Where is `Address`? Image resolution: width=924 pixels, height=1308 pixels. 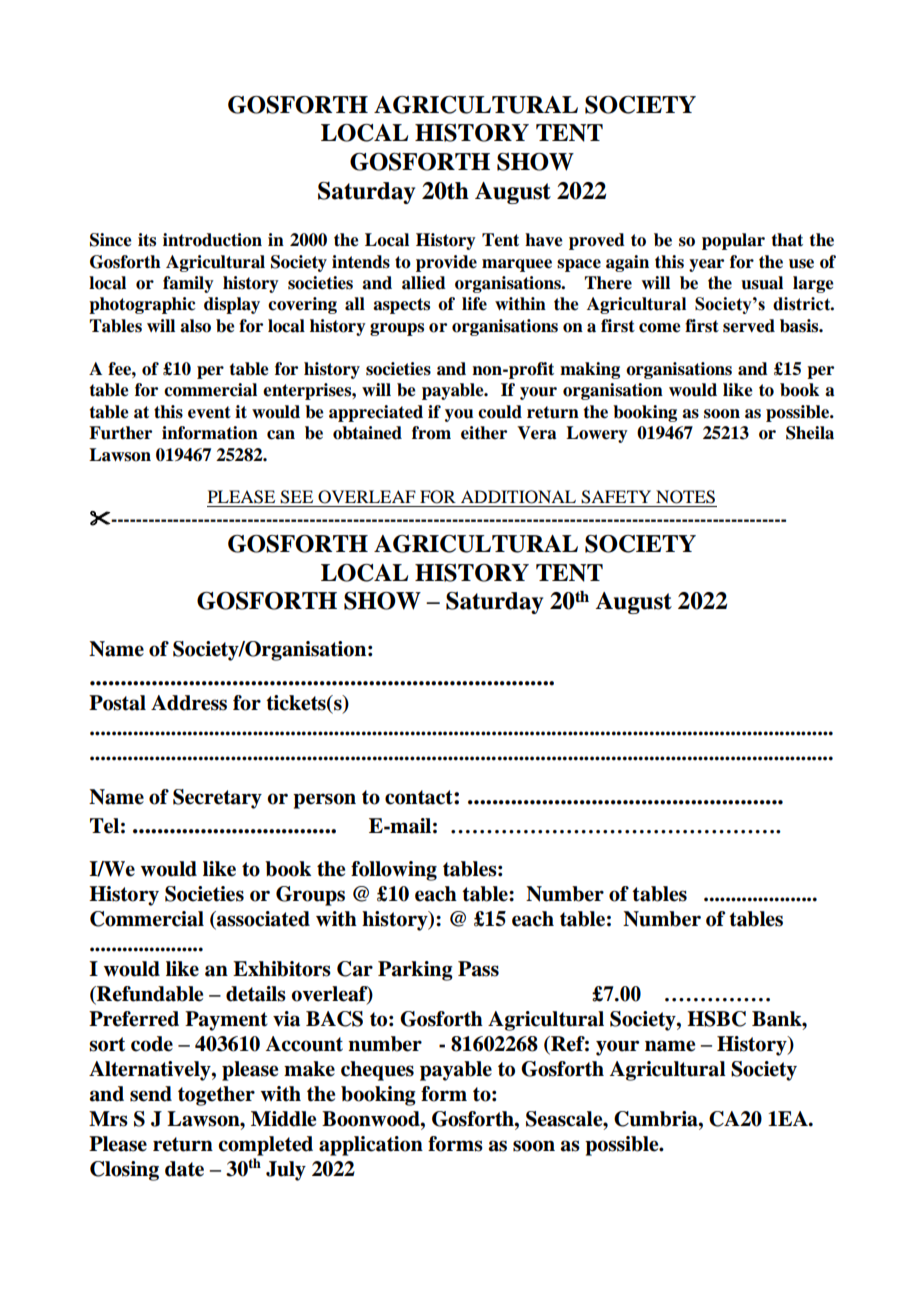 Address is located at coordinates (189, 703).
